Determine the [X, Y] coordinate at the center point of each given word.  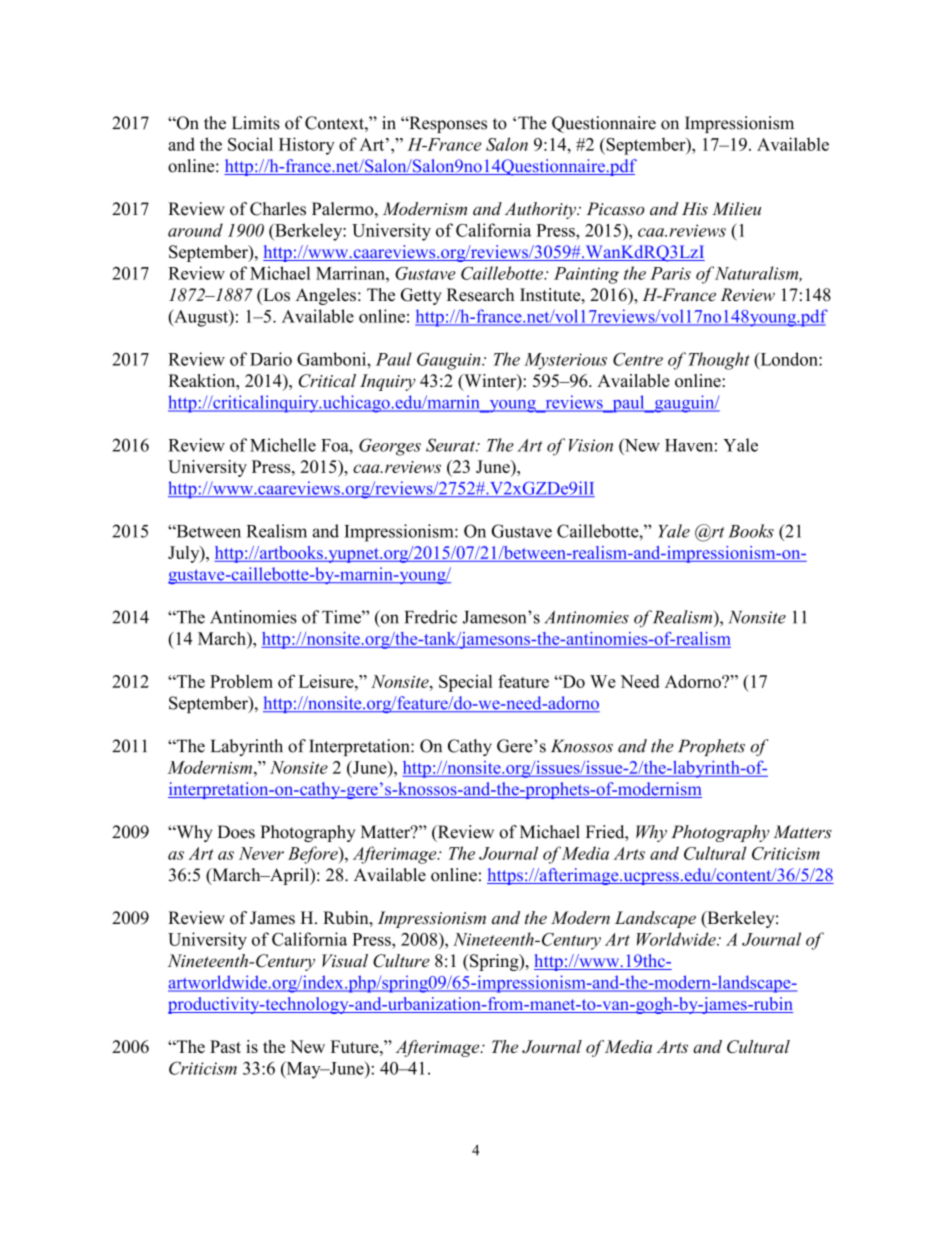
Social [250, 144]
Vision [591, 445]
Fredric [431, 617]
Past [225, 1046]
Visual [345, 960]
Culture [401, 961]
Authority [541, 210]
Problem [241, 681]
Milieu [736, 209]
